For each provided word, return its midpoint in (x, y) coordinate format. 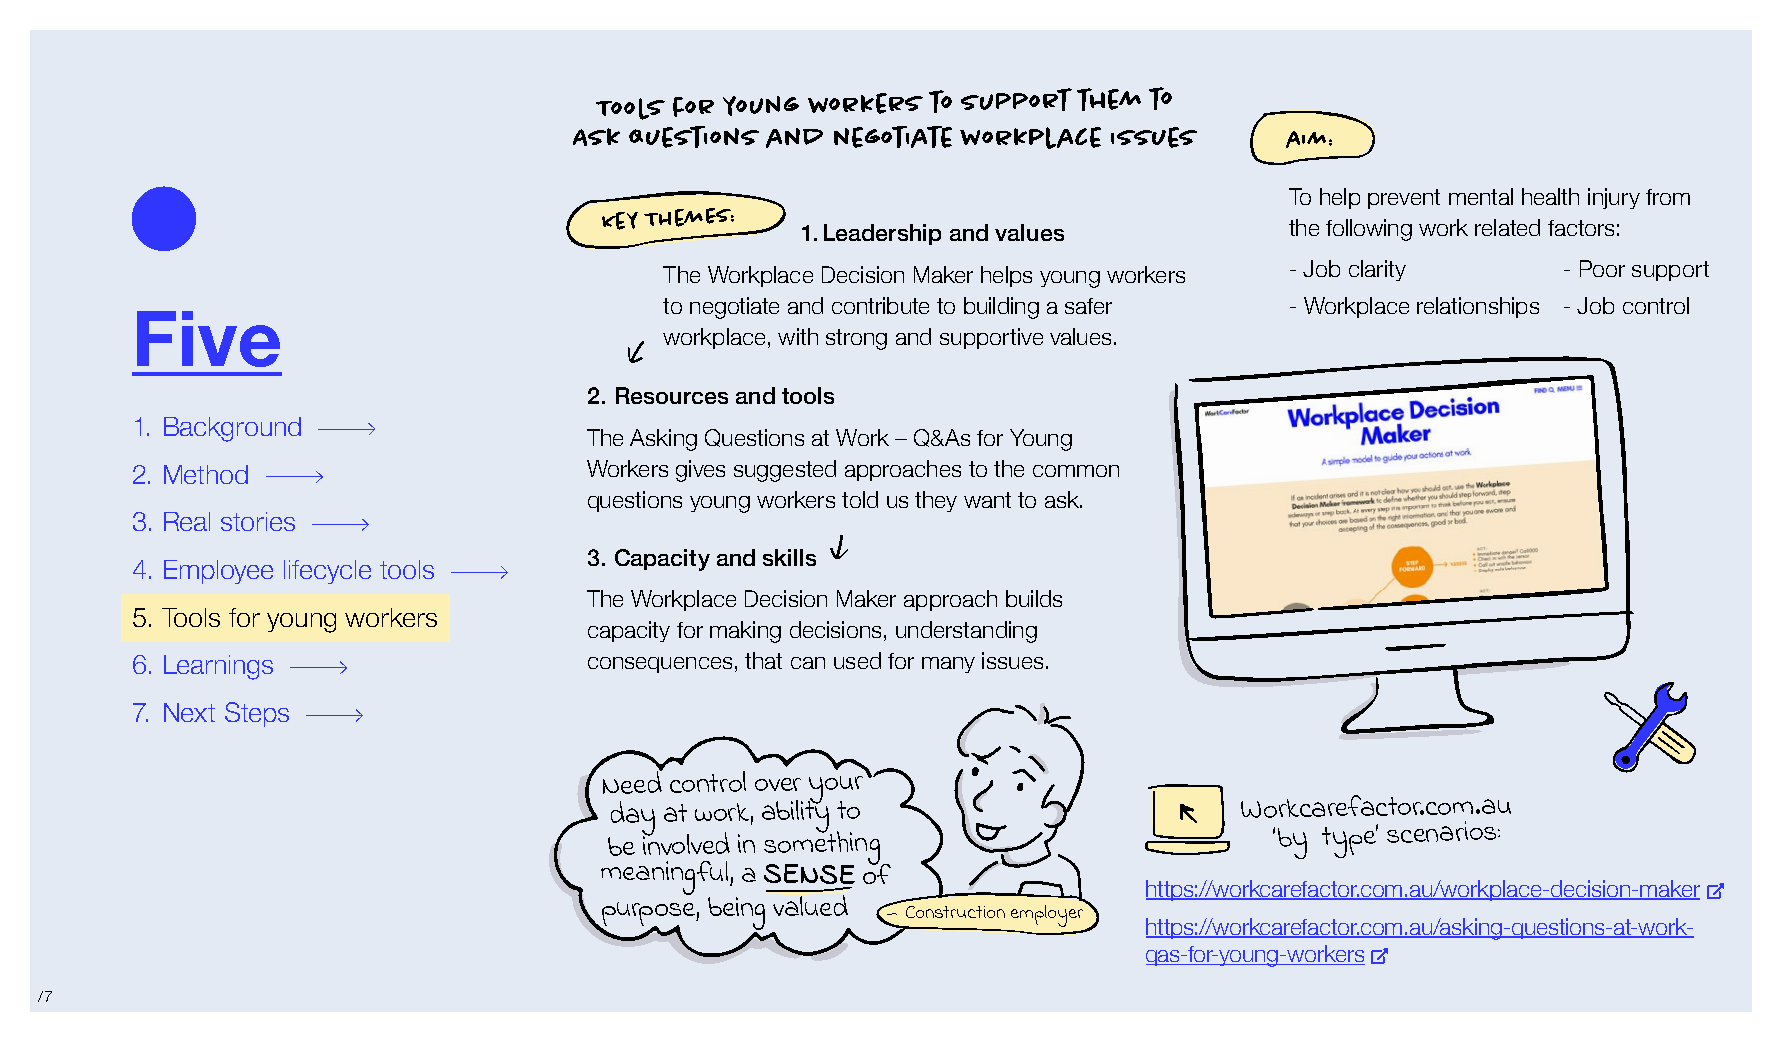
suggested (785, 471)
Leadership (882, 234)
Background (232, 429)
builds (1034, 598)
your (835, 791)
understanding (966, 632)
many (948, 665)
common (1076, 471)
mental (1481, 196)
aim (1306, 139)
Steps (257, 714)
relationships (1478, 307)
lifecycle (327, 572)
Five (208, 339)
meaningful (666, 878)
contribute (880, 305)
